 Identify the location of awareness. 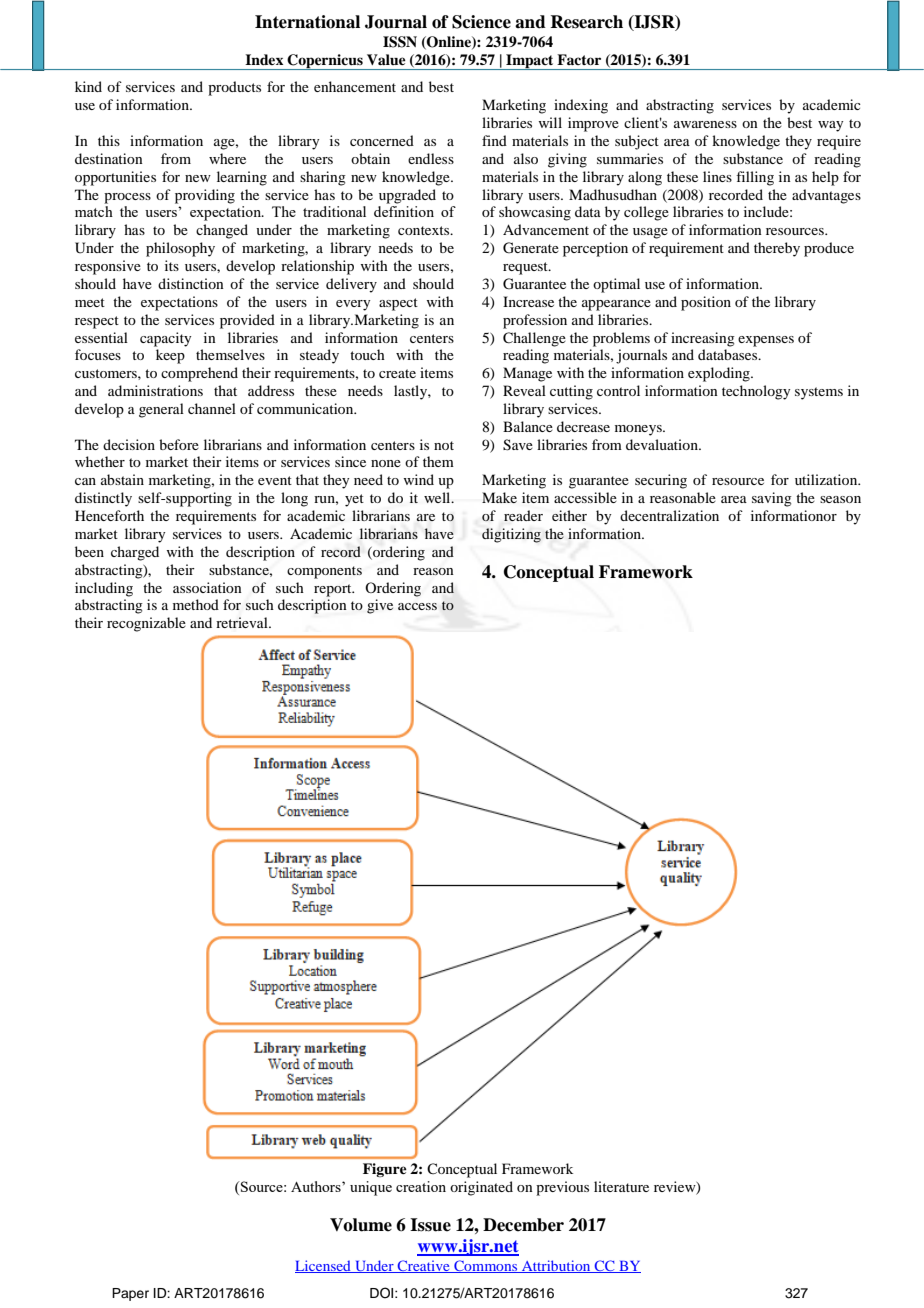
(705, 124).
